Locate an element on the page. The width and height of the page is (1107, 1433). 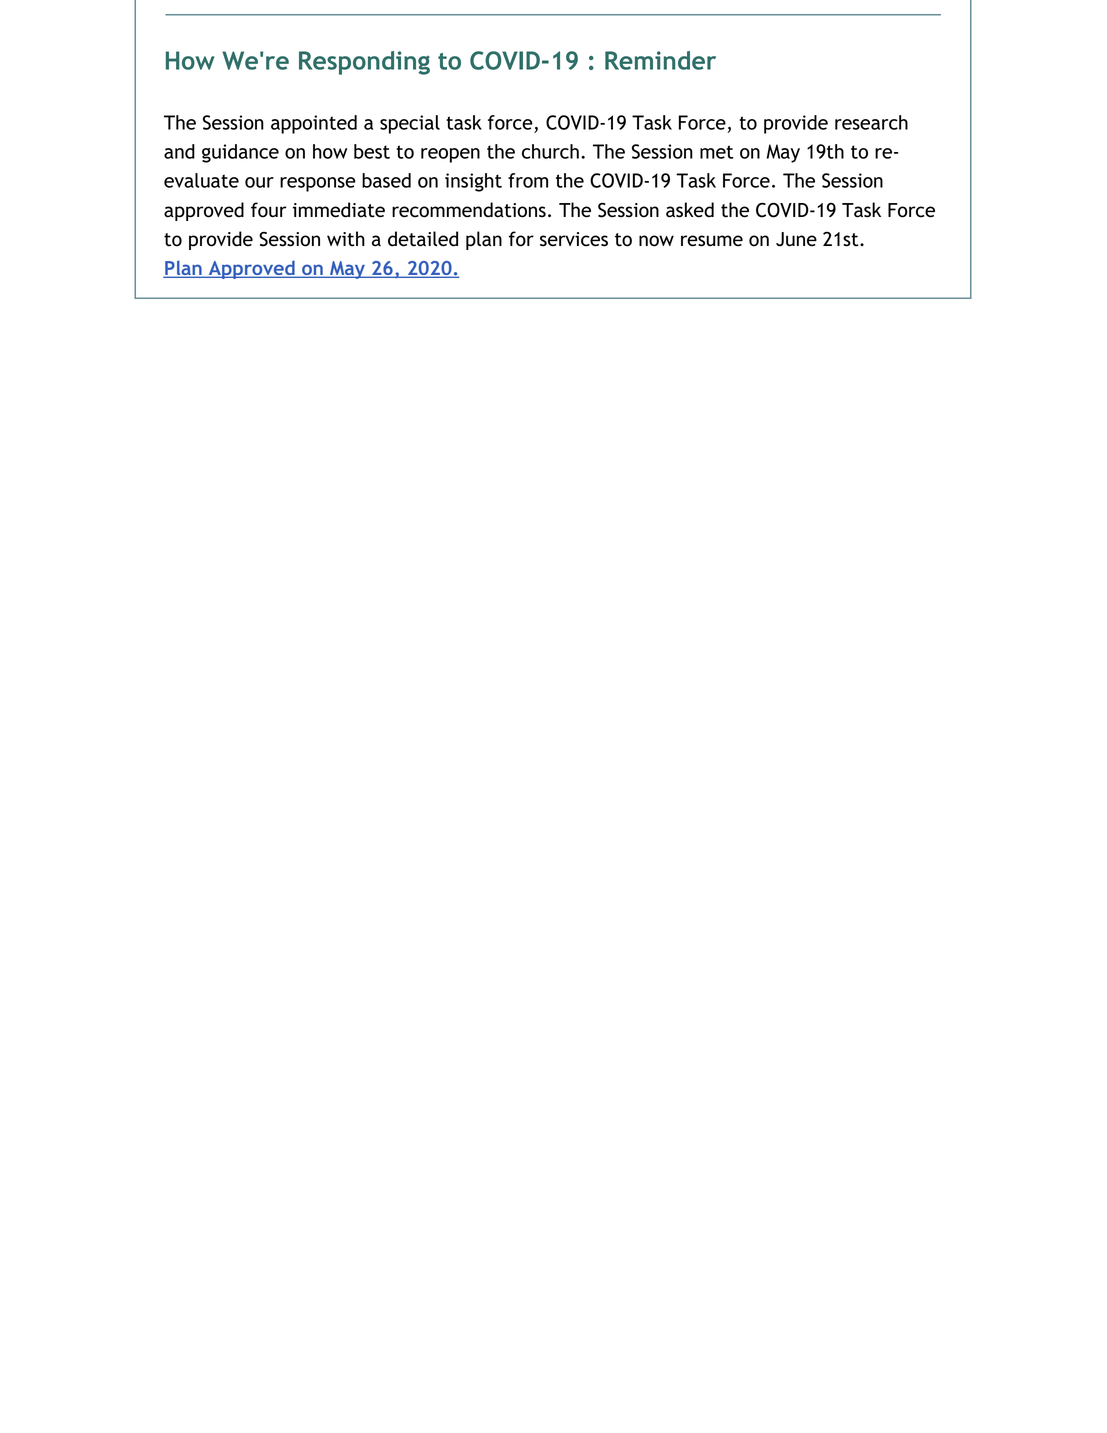
services is located at coordinates (574, 239).
